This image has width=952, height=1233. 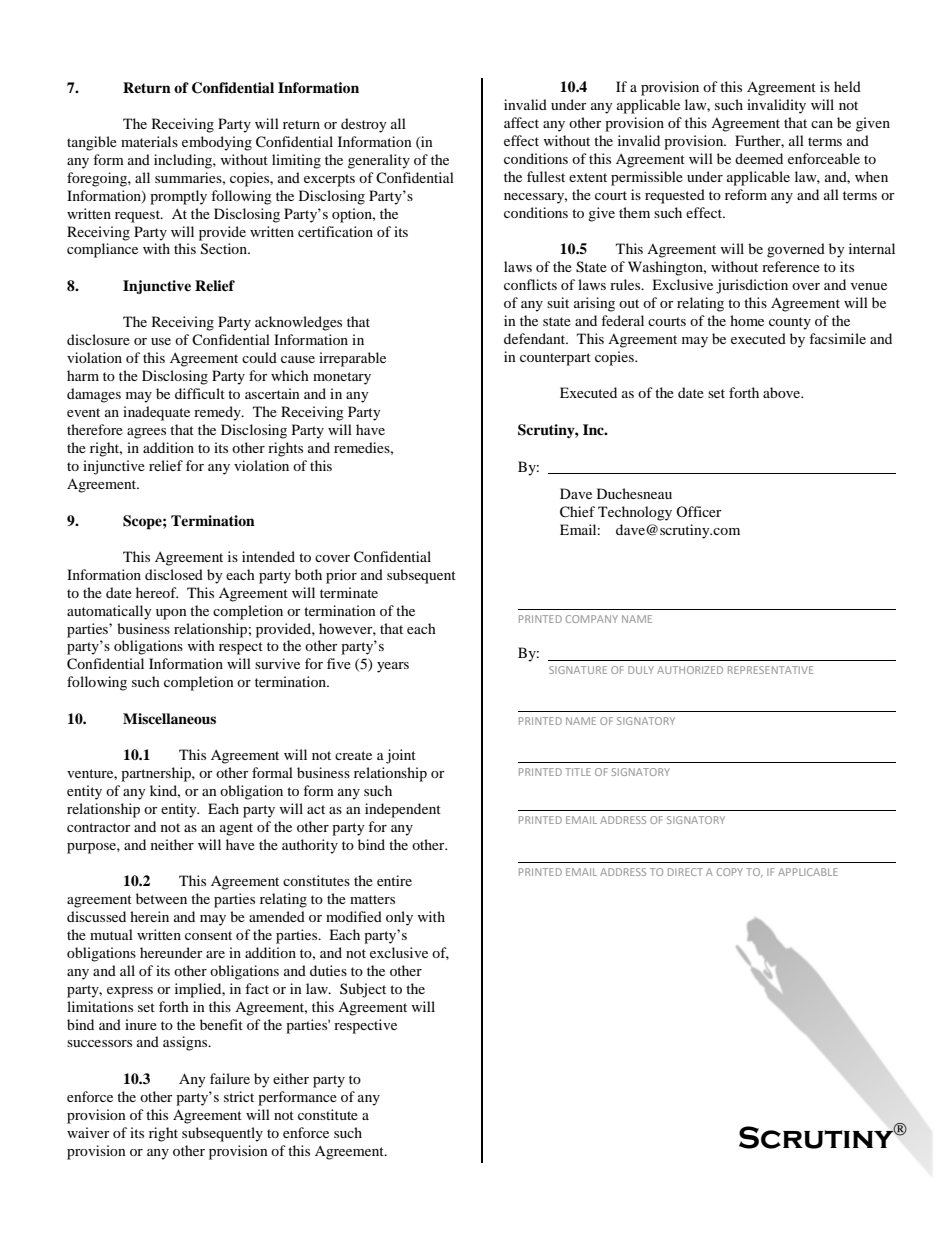 What do you see at coordinates (521, 122) in the image?
I see `affect` at bounding box center [521, 122].
